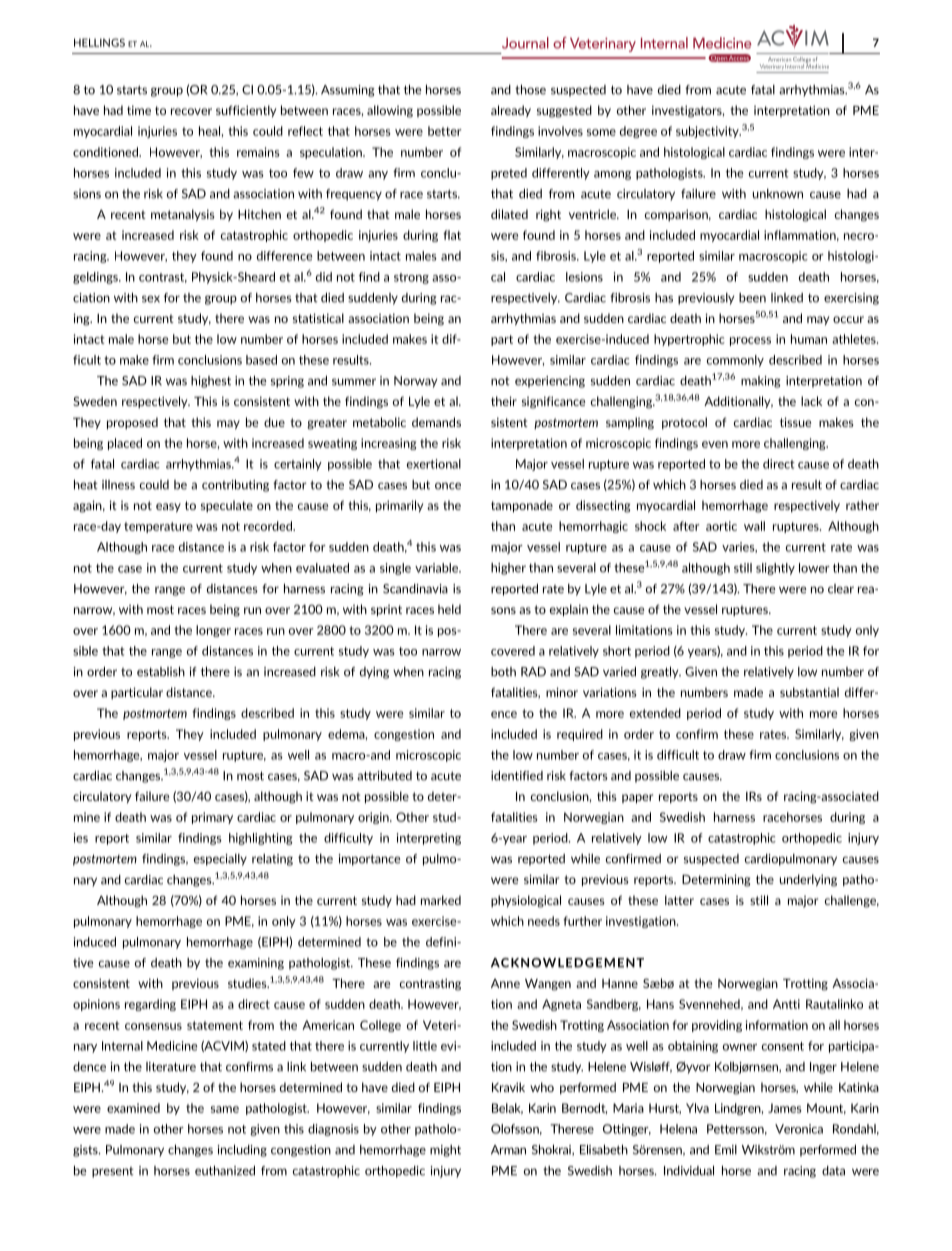  I want to click on underlying, so click(808, 880).
